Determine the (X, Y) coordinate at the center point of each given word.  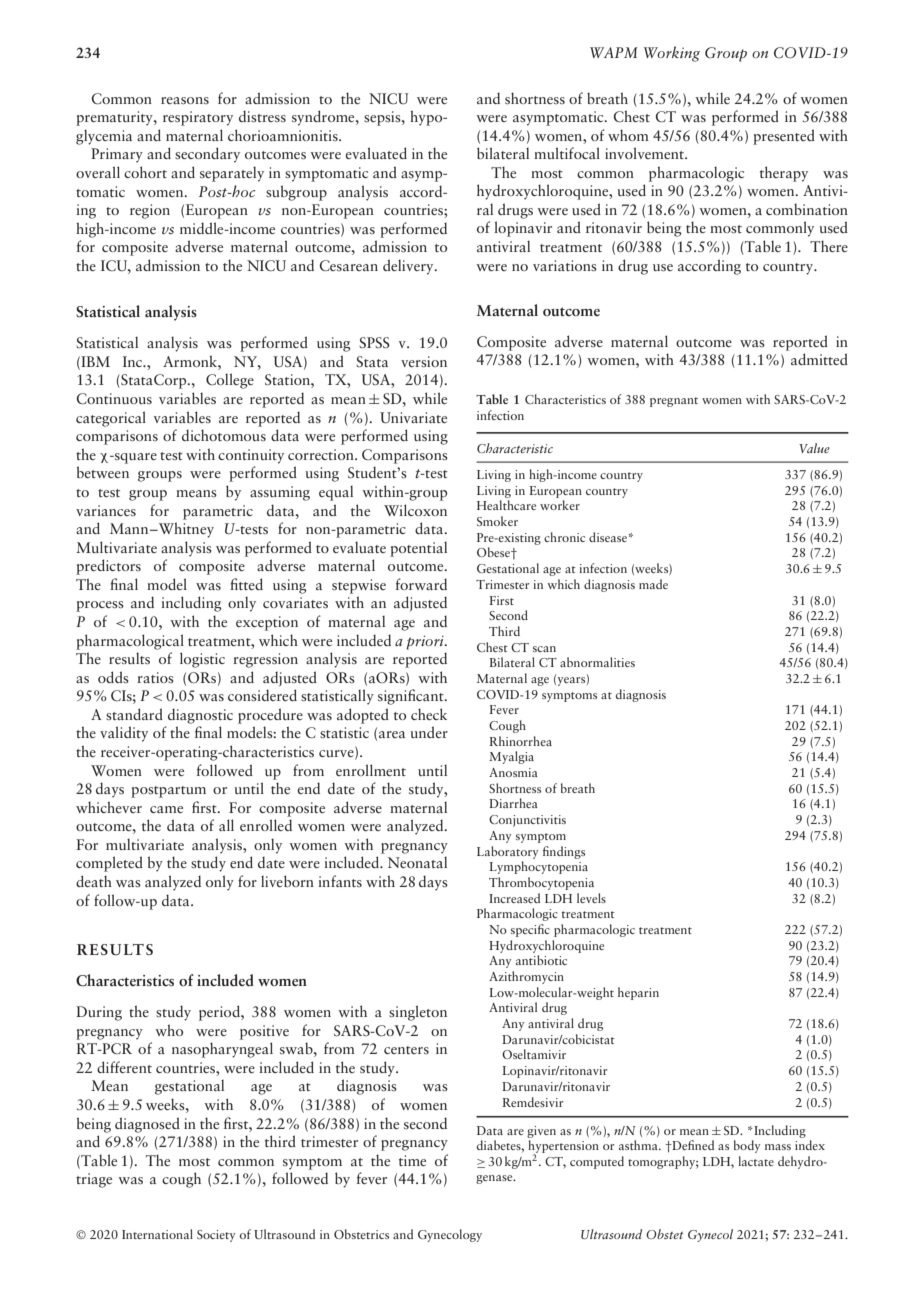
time (412, 1160)
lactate (756, 1161)
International (157, 1234)
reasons (185, 100)
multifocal (567, 153)
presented (784, 137)
